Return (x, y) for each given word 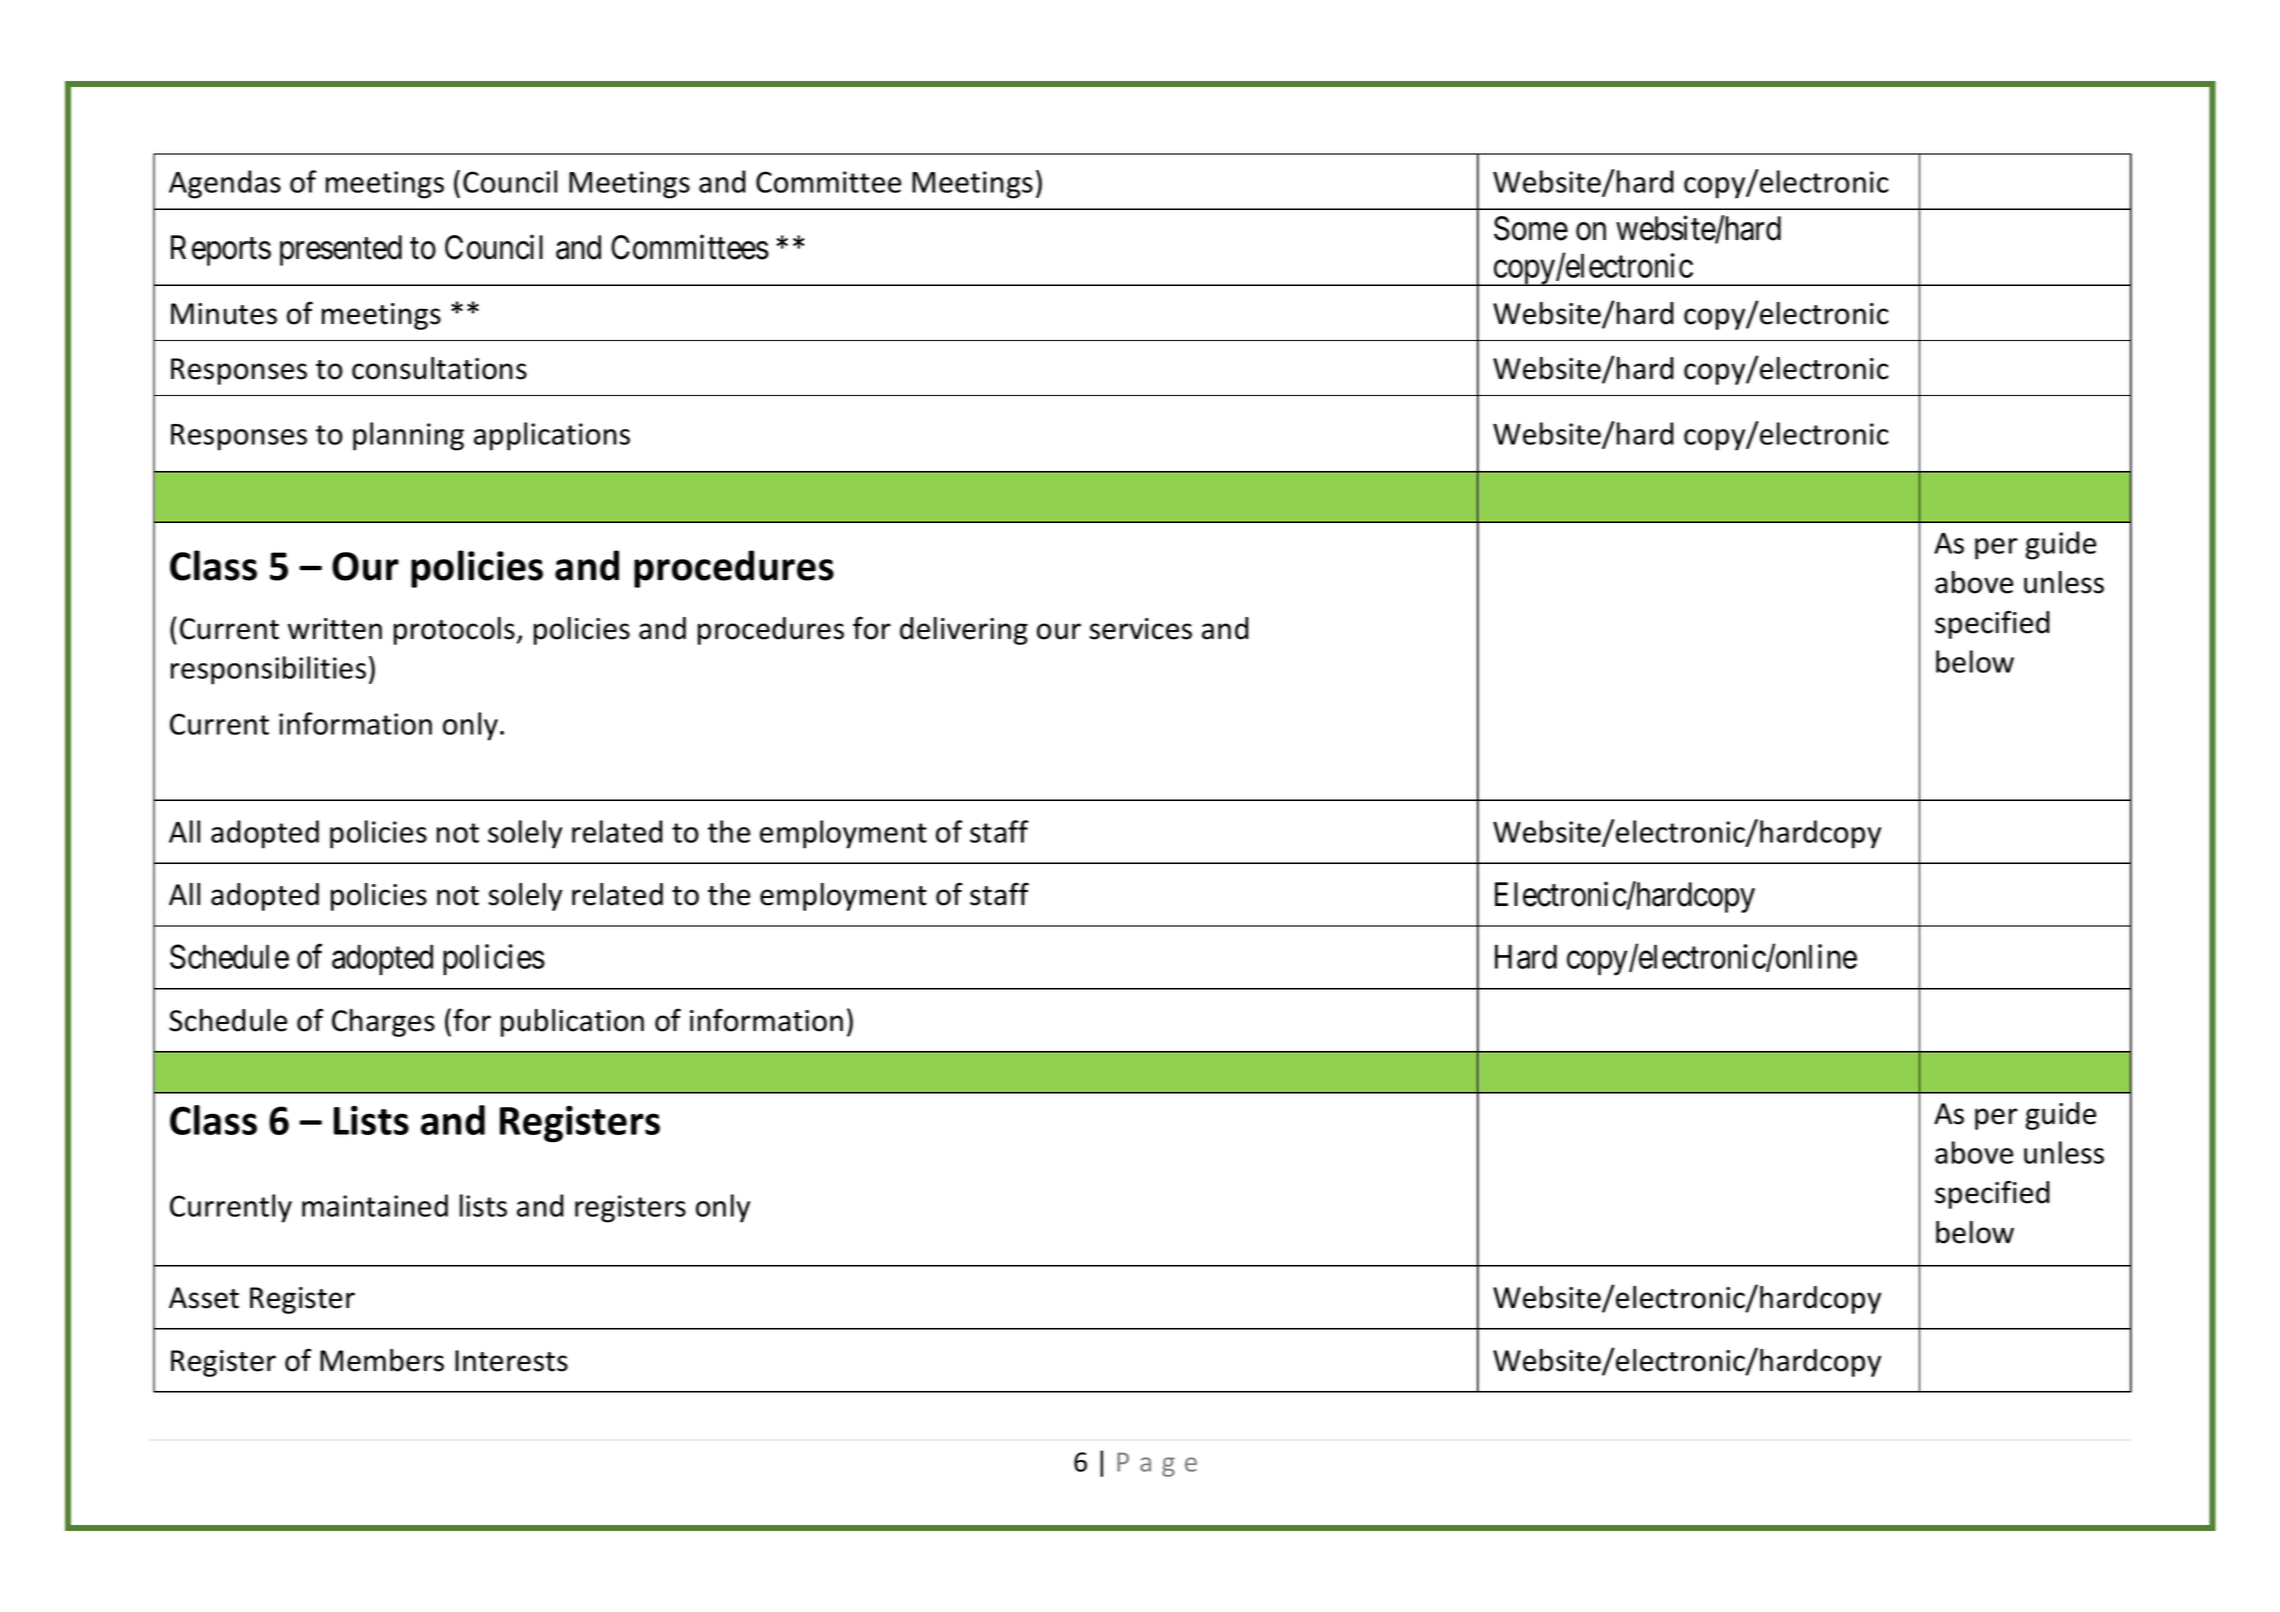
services (1140, 629)
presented (341, 250)
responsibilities (268, 670)
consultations (439, 368)
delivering (964, 631)
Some (1531, 228)
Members (382, 1360)
